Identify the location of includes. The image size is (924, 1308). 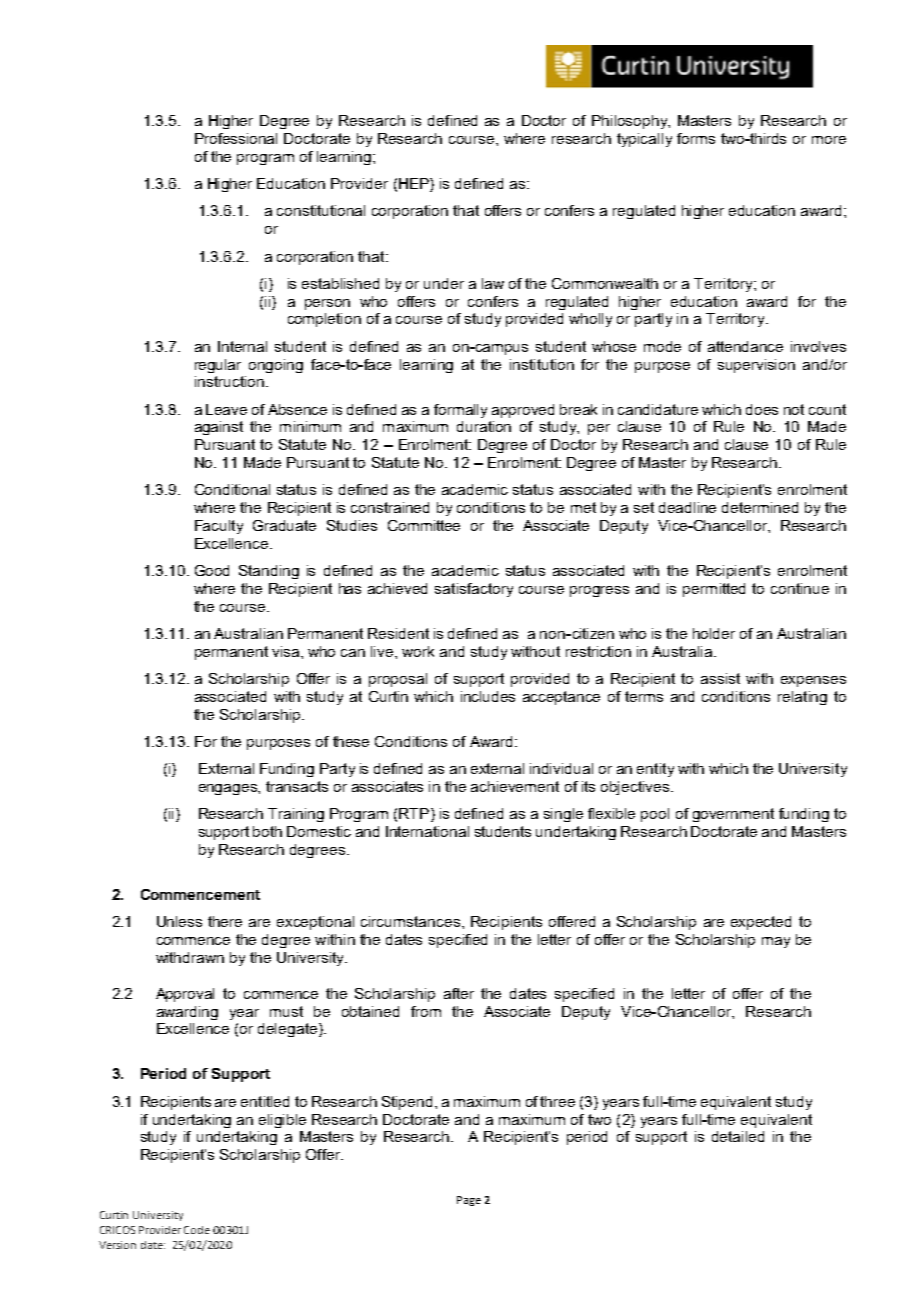
(488, 696).
